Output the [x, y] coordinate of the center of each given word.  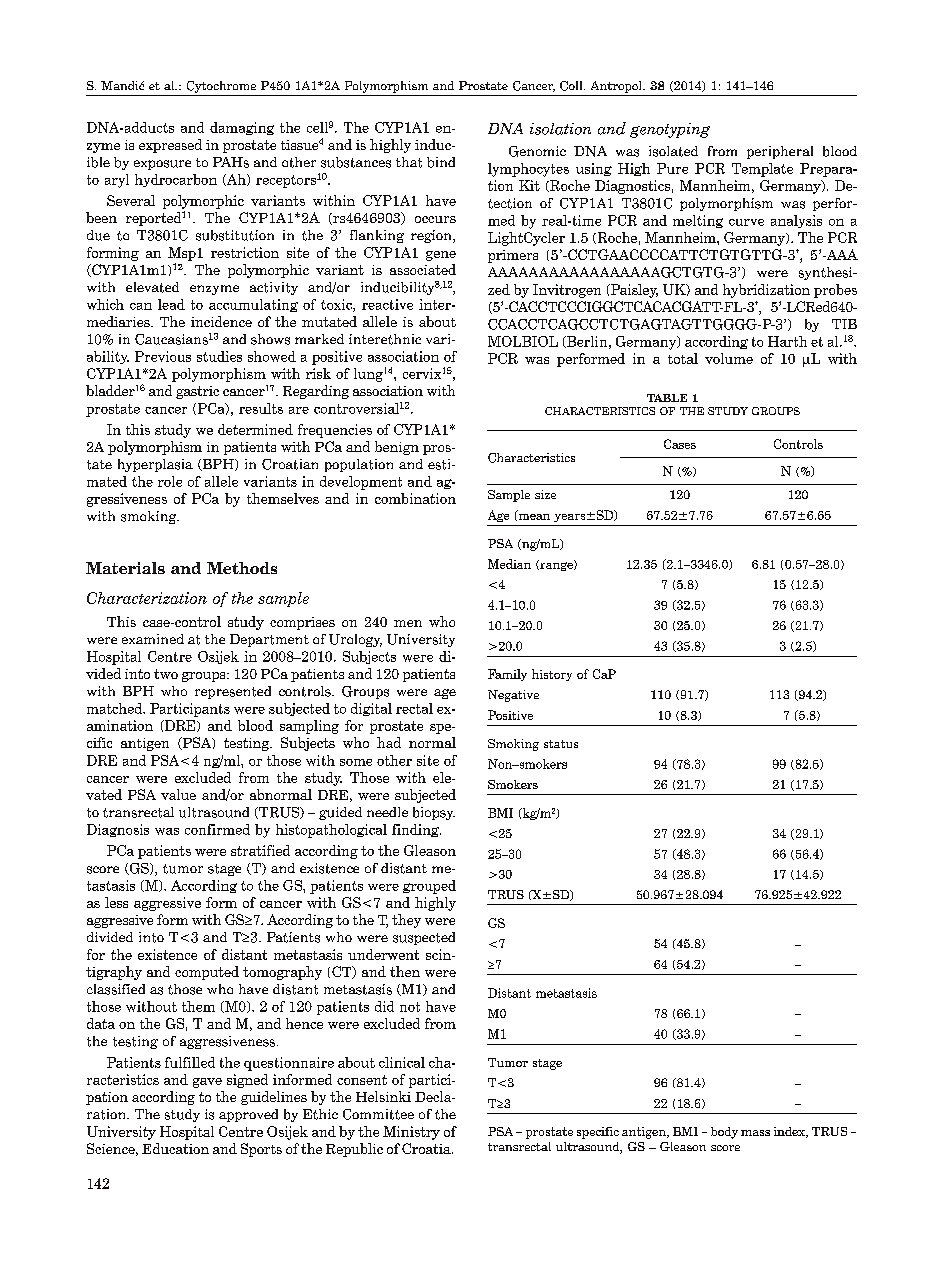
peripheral [780, 152]
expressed [170, 146]
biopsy [434, 813]
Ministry [411, 1133]
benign [397, 448]
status [561, 744]
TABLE [667, 398]
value [178, 794]
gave [207, 1083]
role [170, 481]
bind [441, 162]
